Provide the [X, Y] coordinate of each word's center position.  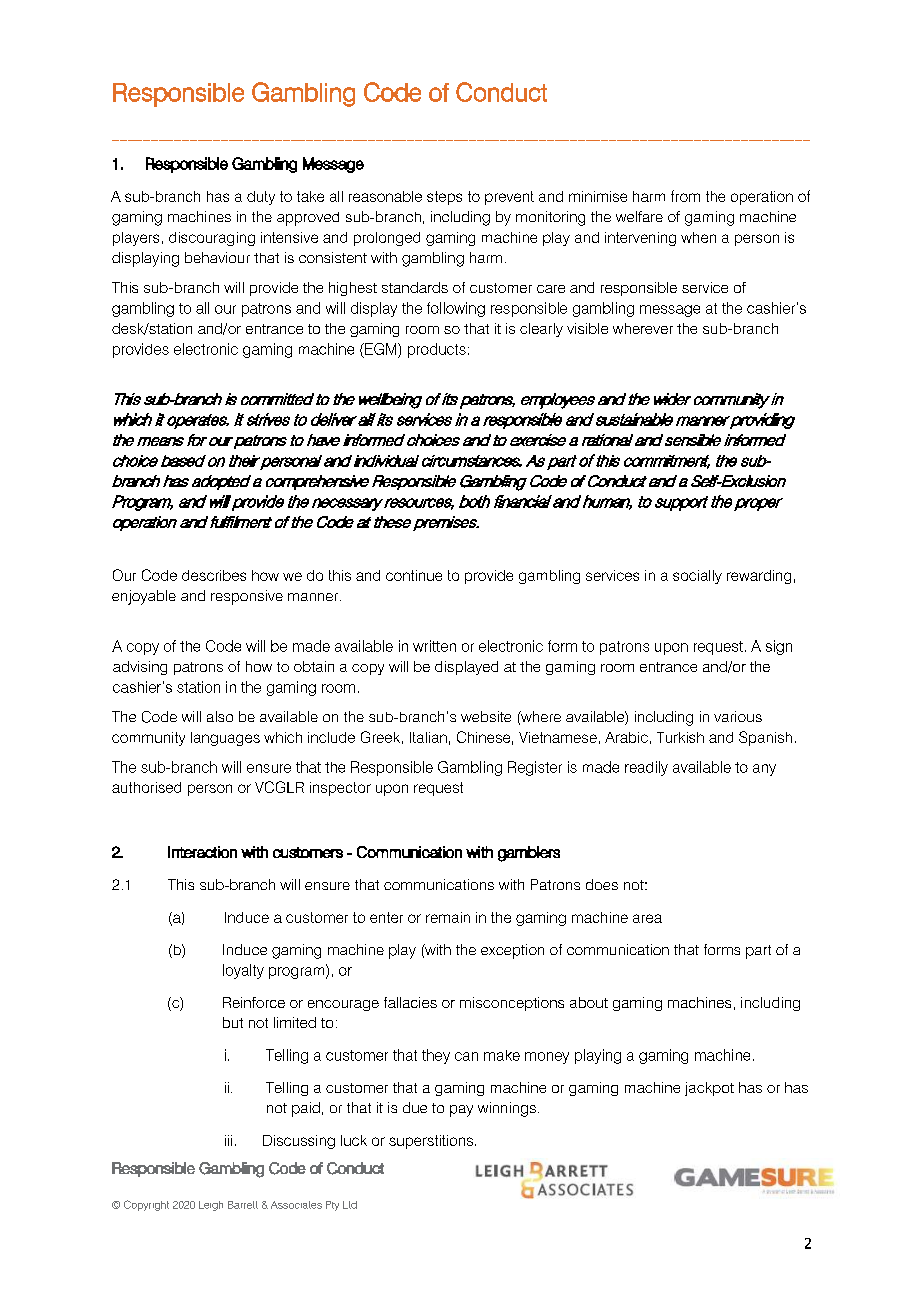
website [486, 716]
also [220, 716]
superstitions [431, 1142]
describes [214, 575]
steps [444, 198]
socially [697, 577]
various [738, 716]
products [437, 350]
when [698, 237]
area [647, 918]
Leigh [211, 1206]
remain [448, 917]
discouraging [212, 239]
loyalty [243, 971]
